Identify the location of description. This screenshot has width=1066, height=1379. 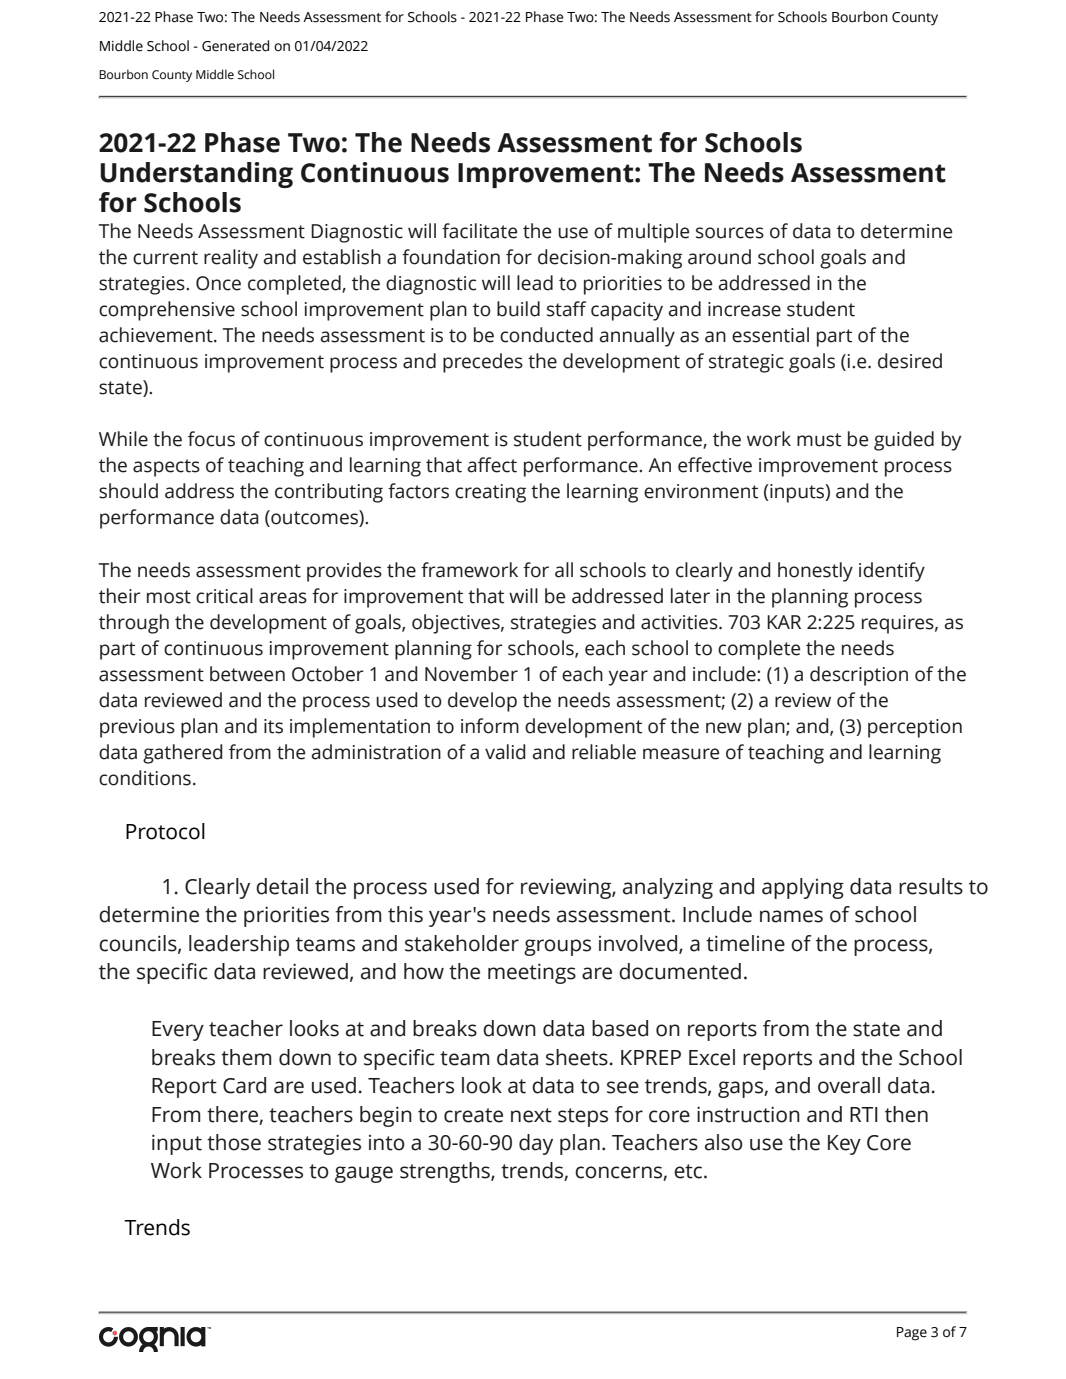
(859, 676).
